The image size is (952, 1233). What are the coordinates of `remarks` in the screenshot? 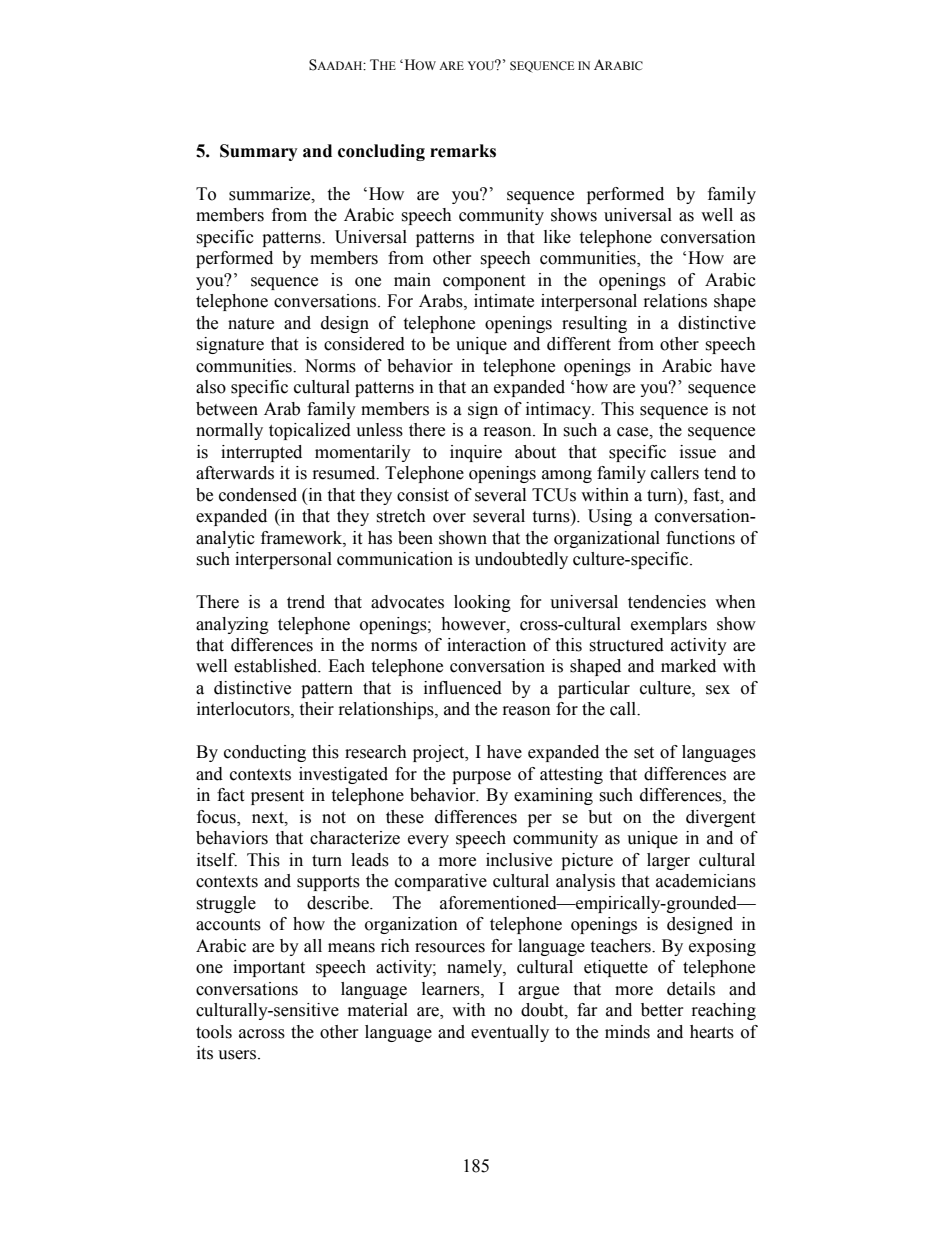 It's located at (463, 151).
